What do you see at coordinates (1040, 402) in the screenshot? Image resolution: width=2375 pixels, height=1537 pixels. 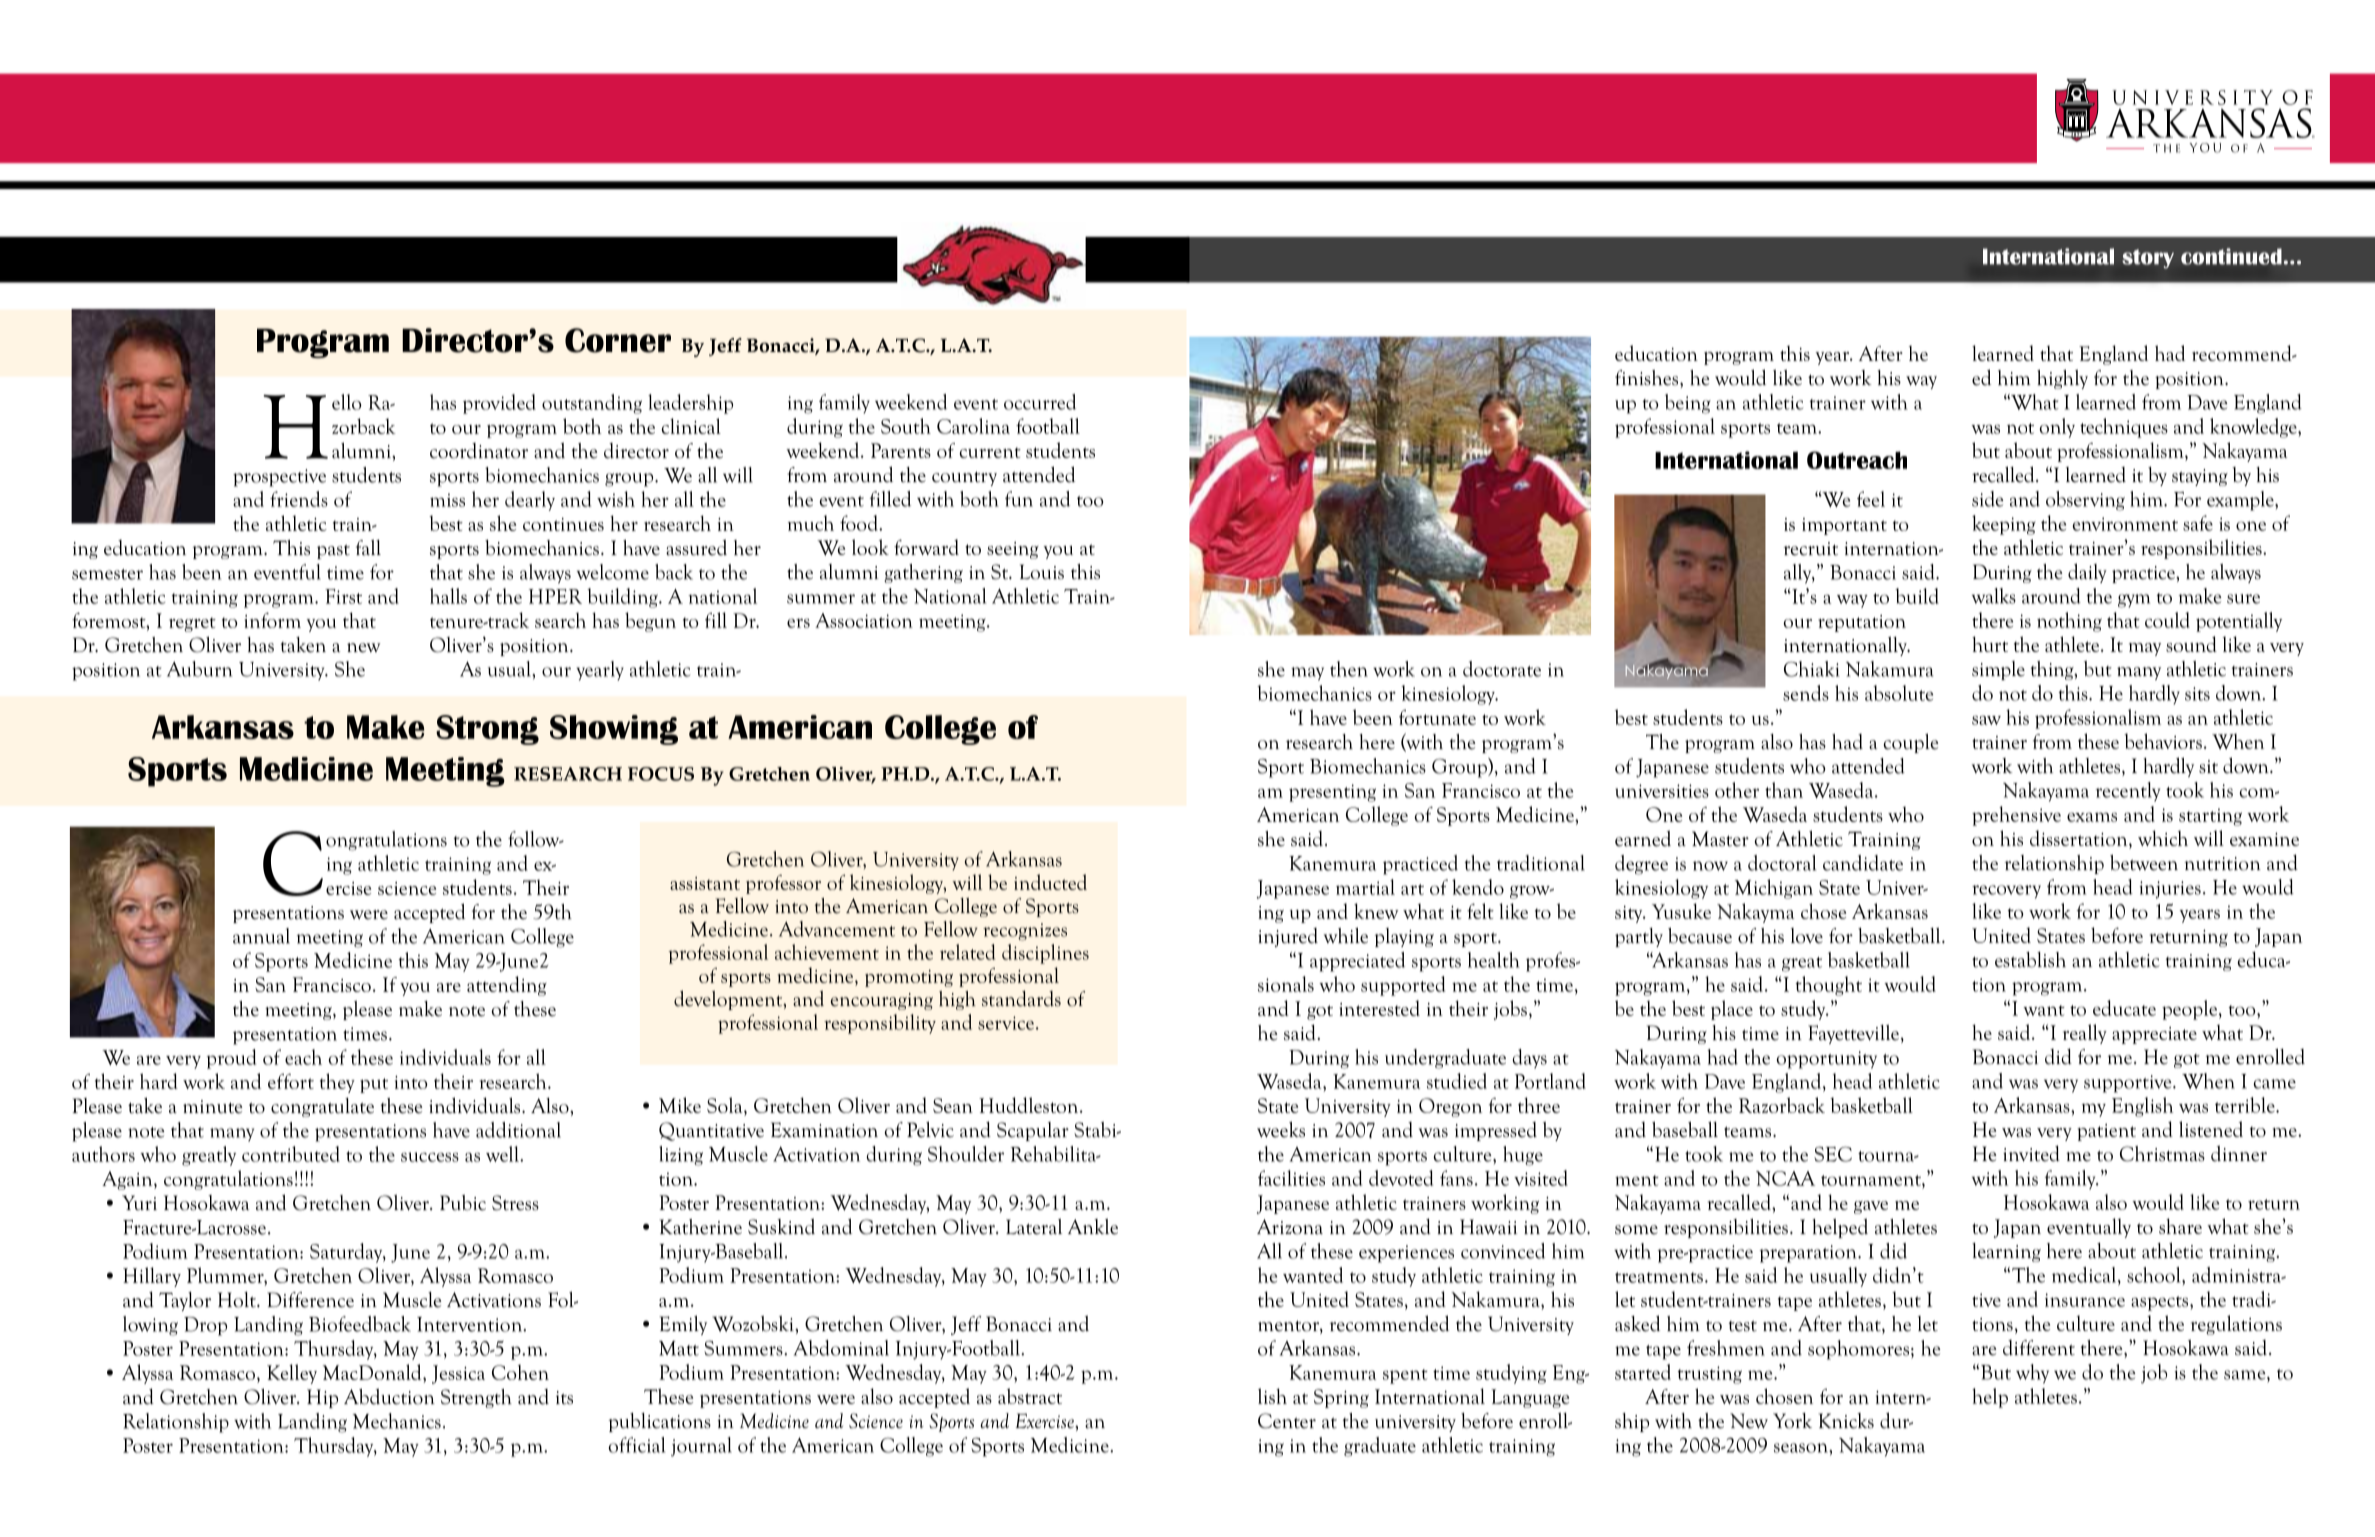 I see `occurred` at bounding box center [1040, 402].
